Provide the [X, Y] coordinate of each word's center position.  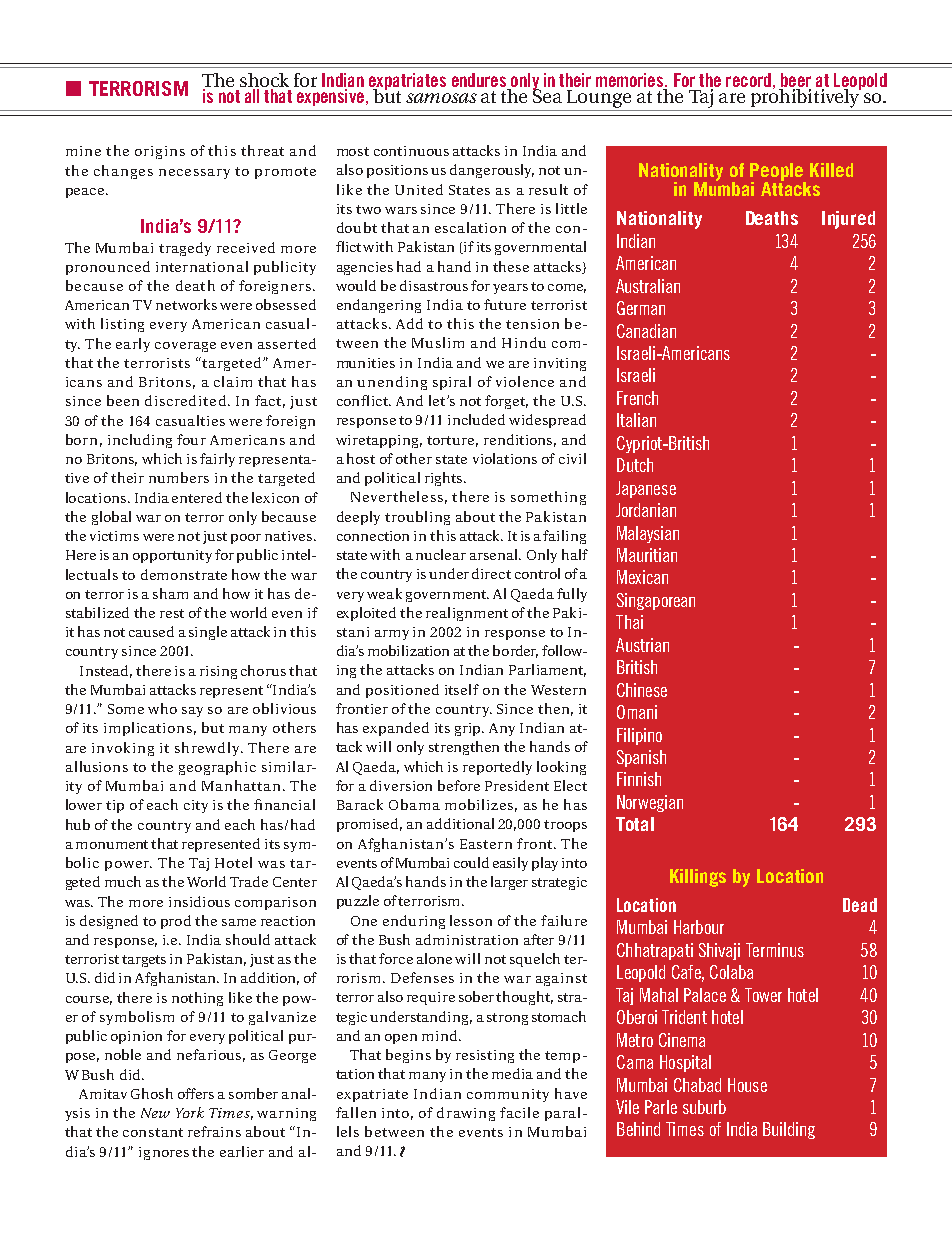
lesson [471, 920]
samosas [441, 98]
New [155, 1113]
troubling [417, 518]
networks [186, 304]
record [748, 80]
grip [469, 729]
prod [176, 922]
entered [197, 497]
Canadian [646, 331]
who [162, 708]
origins [160, 152]
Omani [637, 712]
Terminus [775, 950]
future [505, 304]
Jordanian [646, 510]
